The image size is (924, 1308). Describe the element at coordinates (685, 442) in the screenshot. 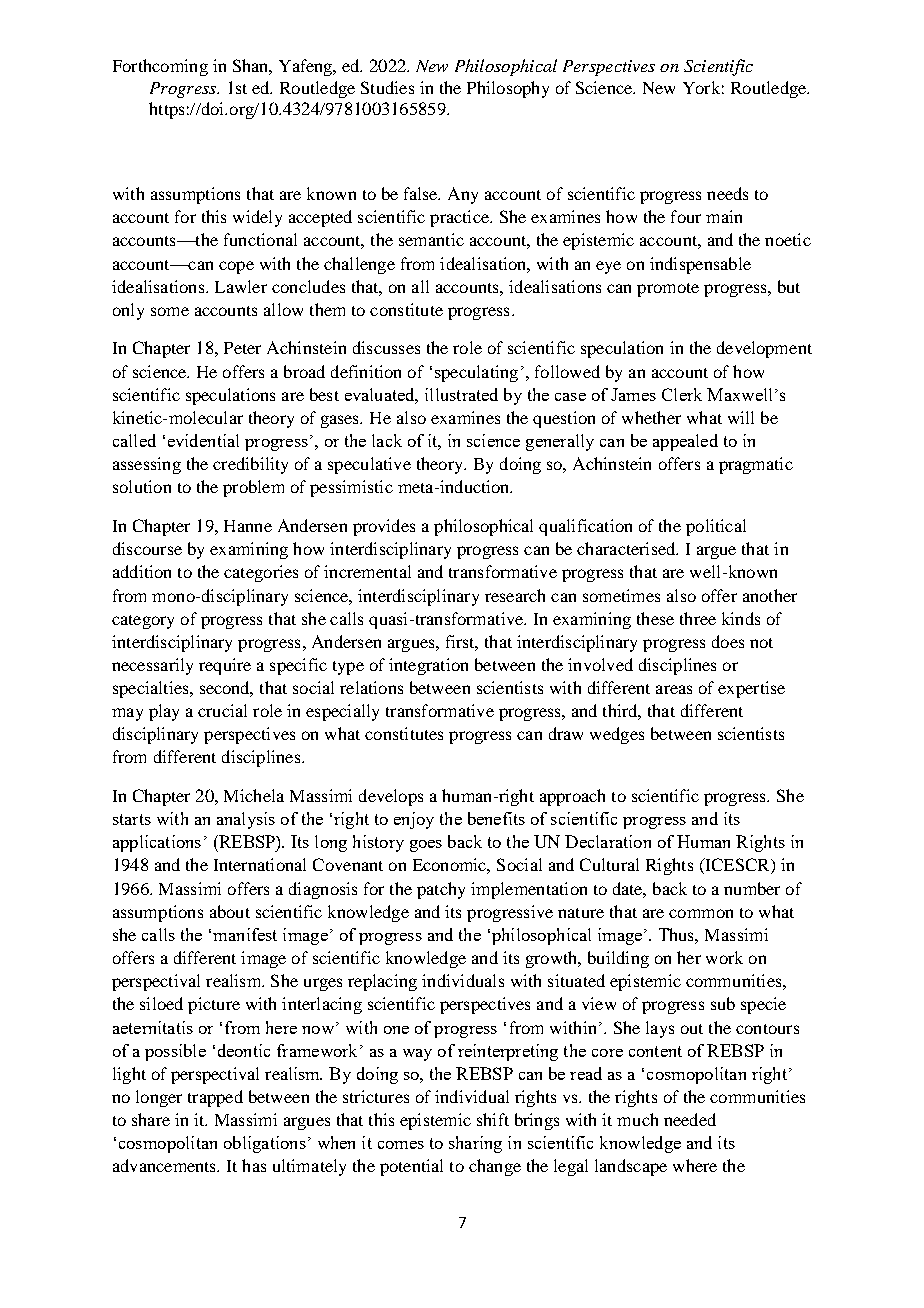

I see `appealed` at that location.
